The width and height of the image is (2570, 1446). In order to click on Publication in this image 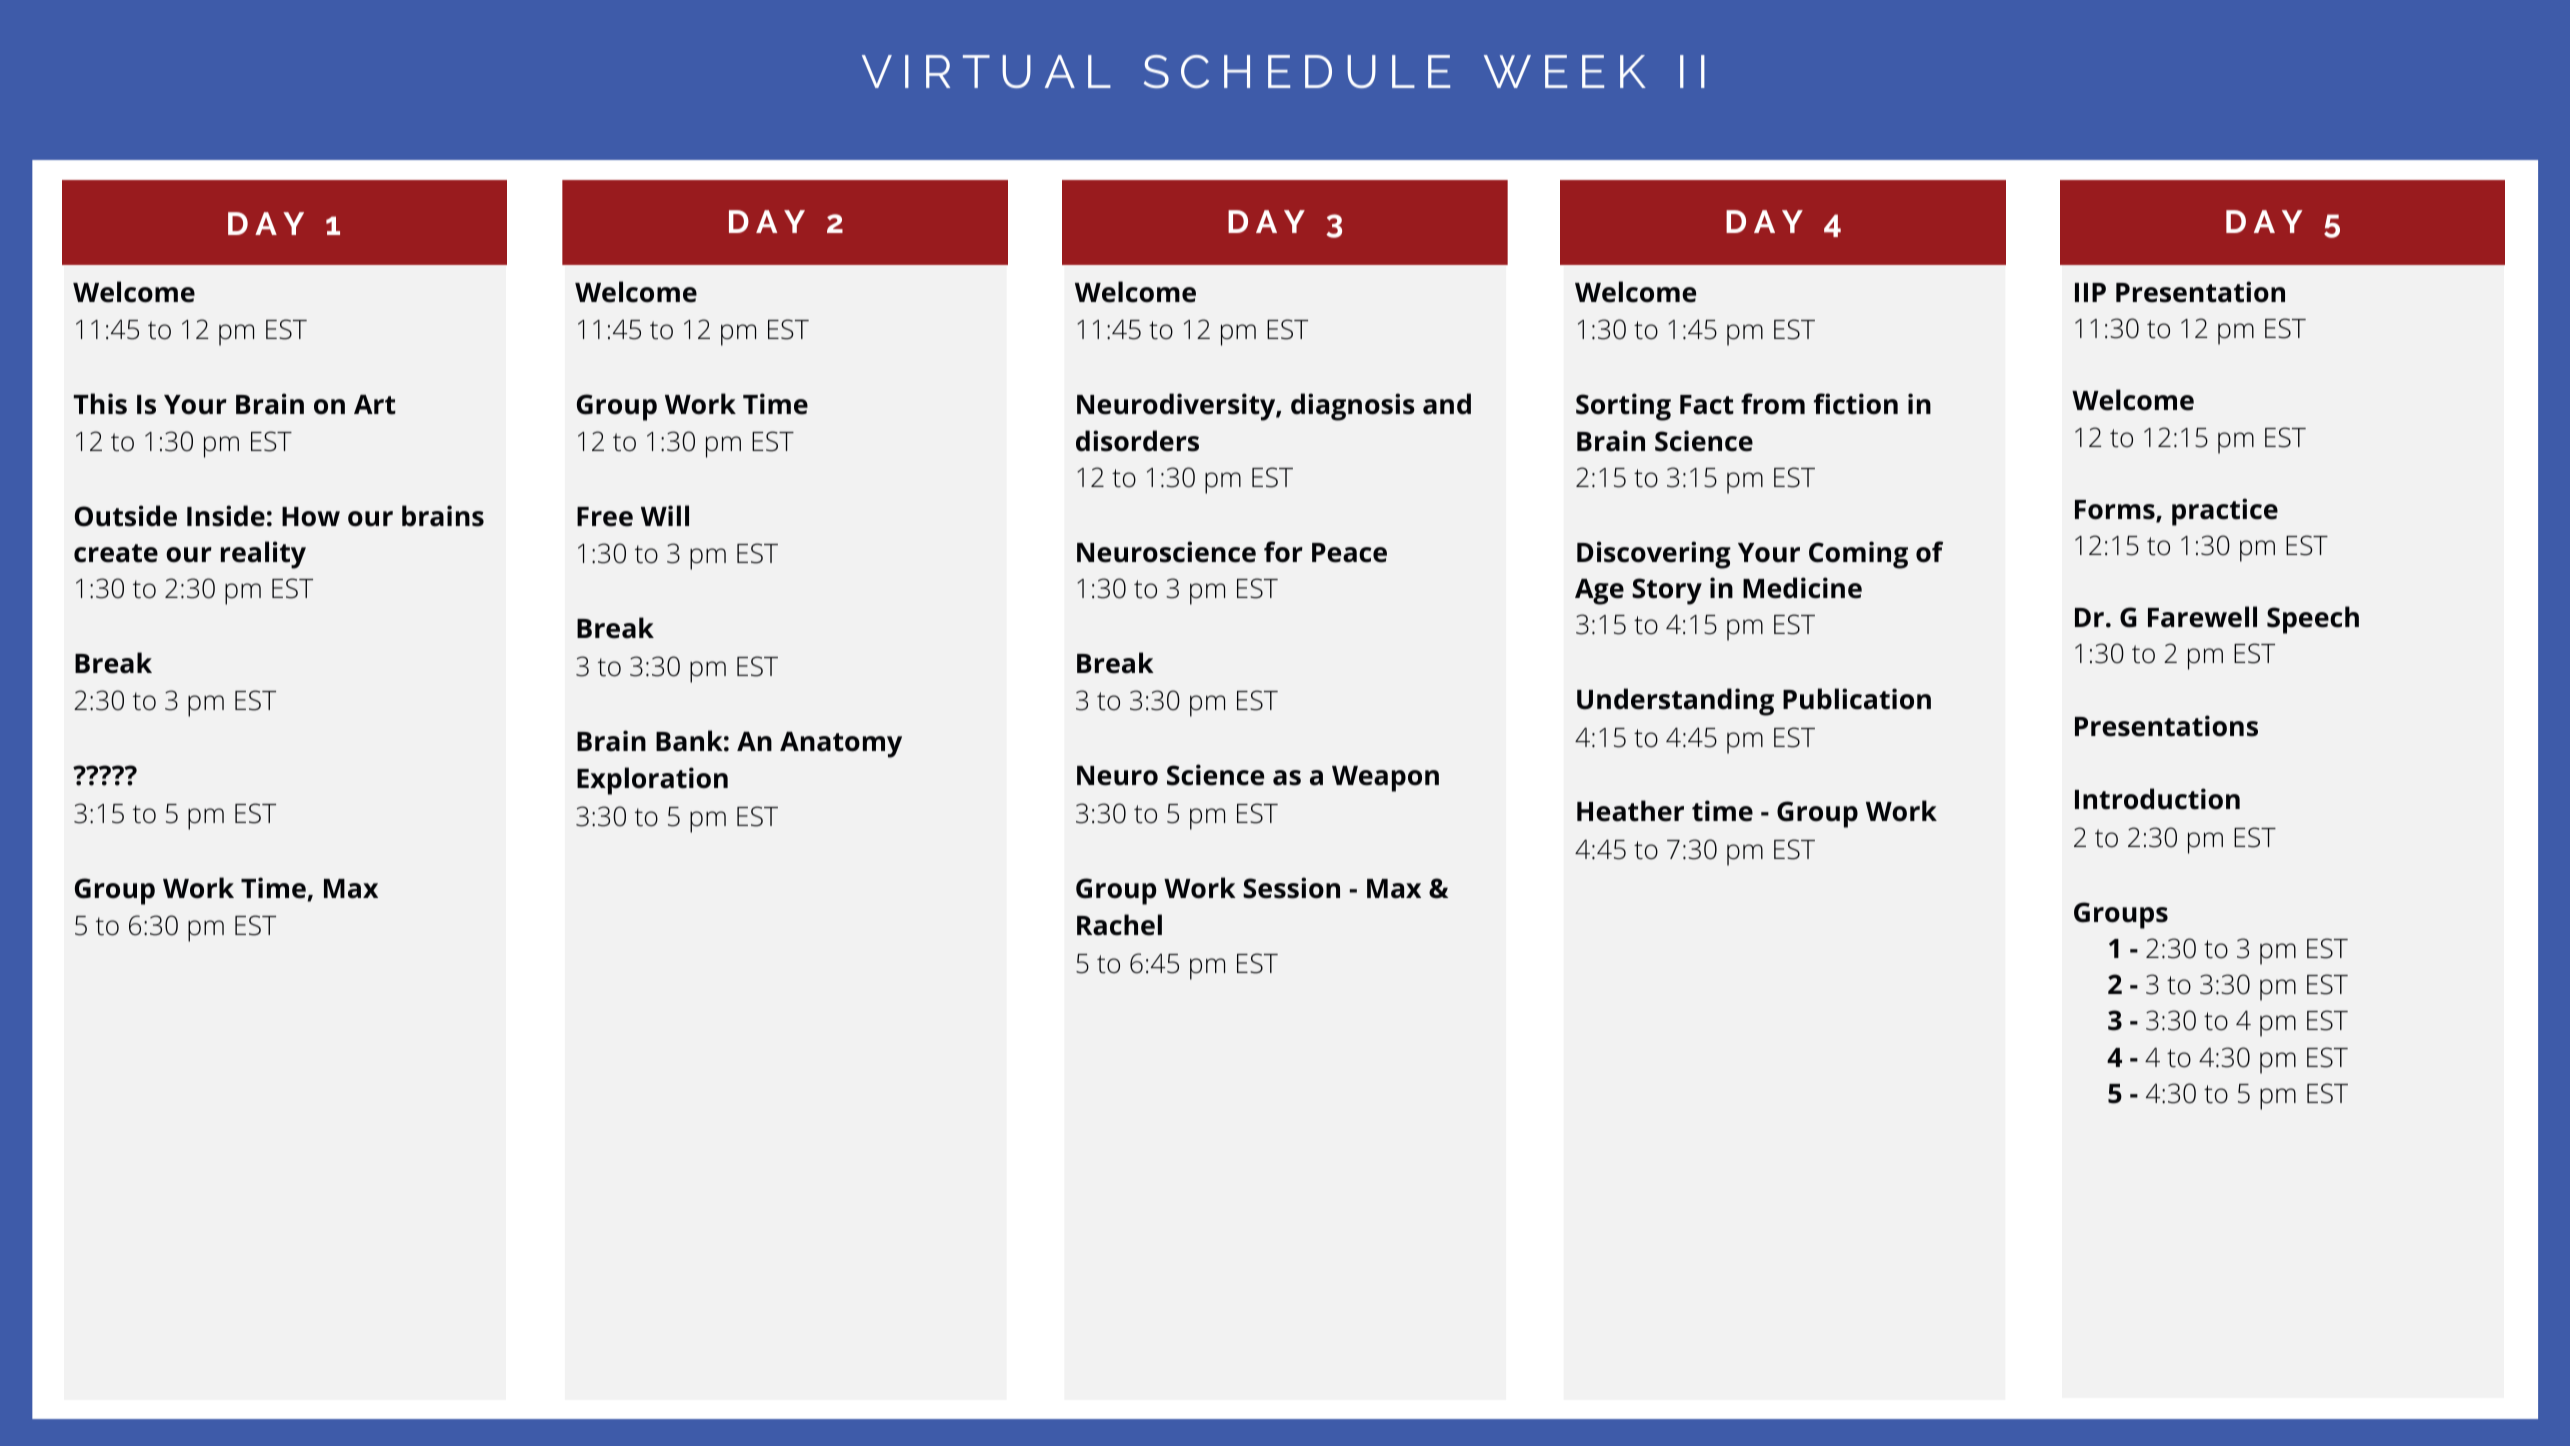, I will do `click(1857, 699)`.
